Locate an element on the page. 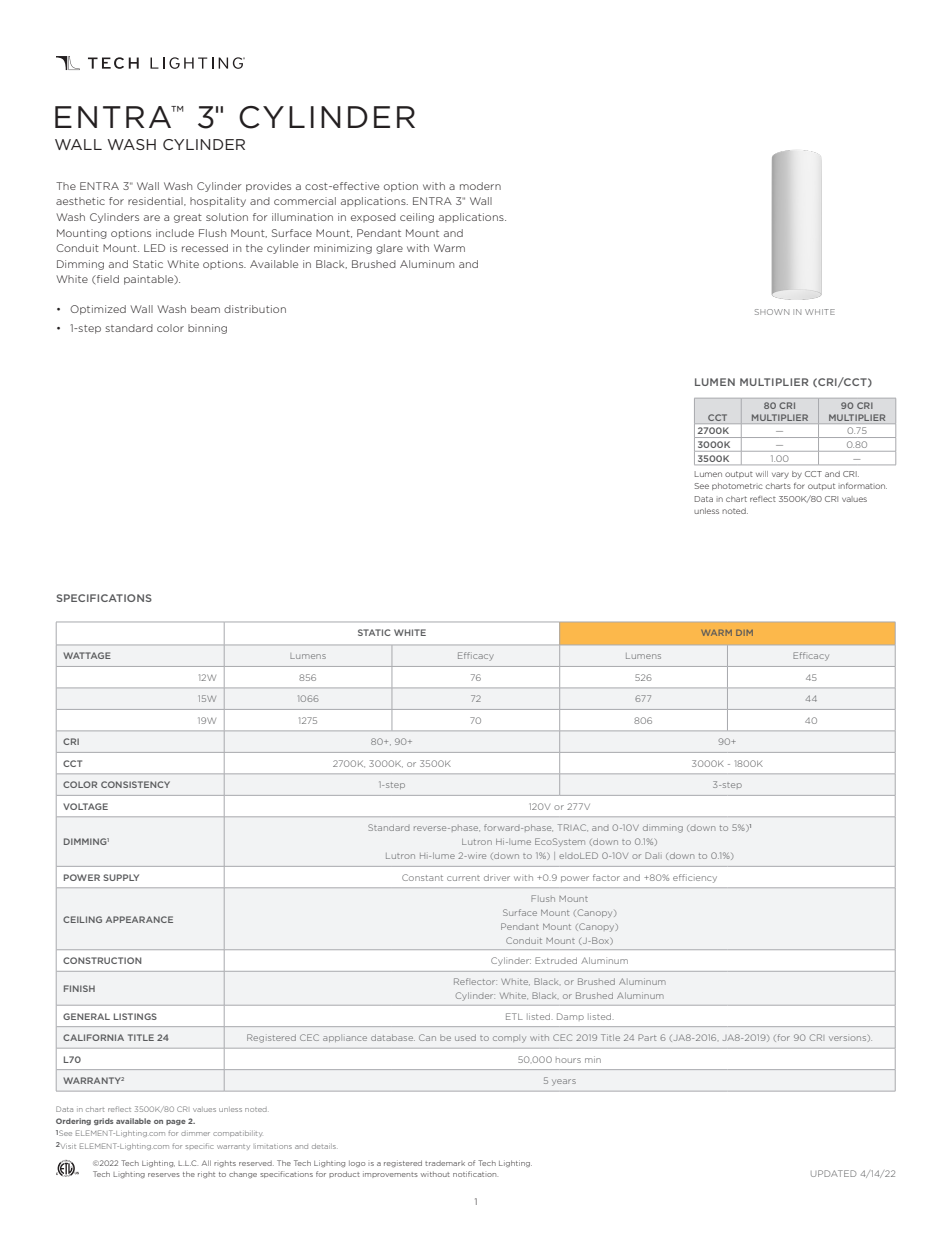  vary is located at coordinates (780, 475).
